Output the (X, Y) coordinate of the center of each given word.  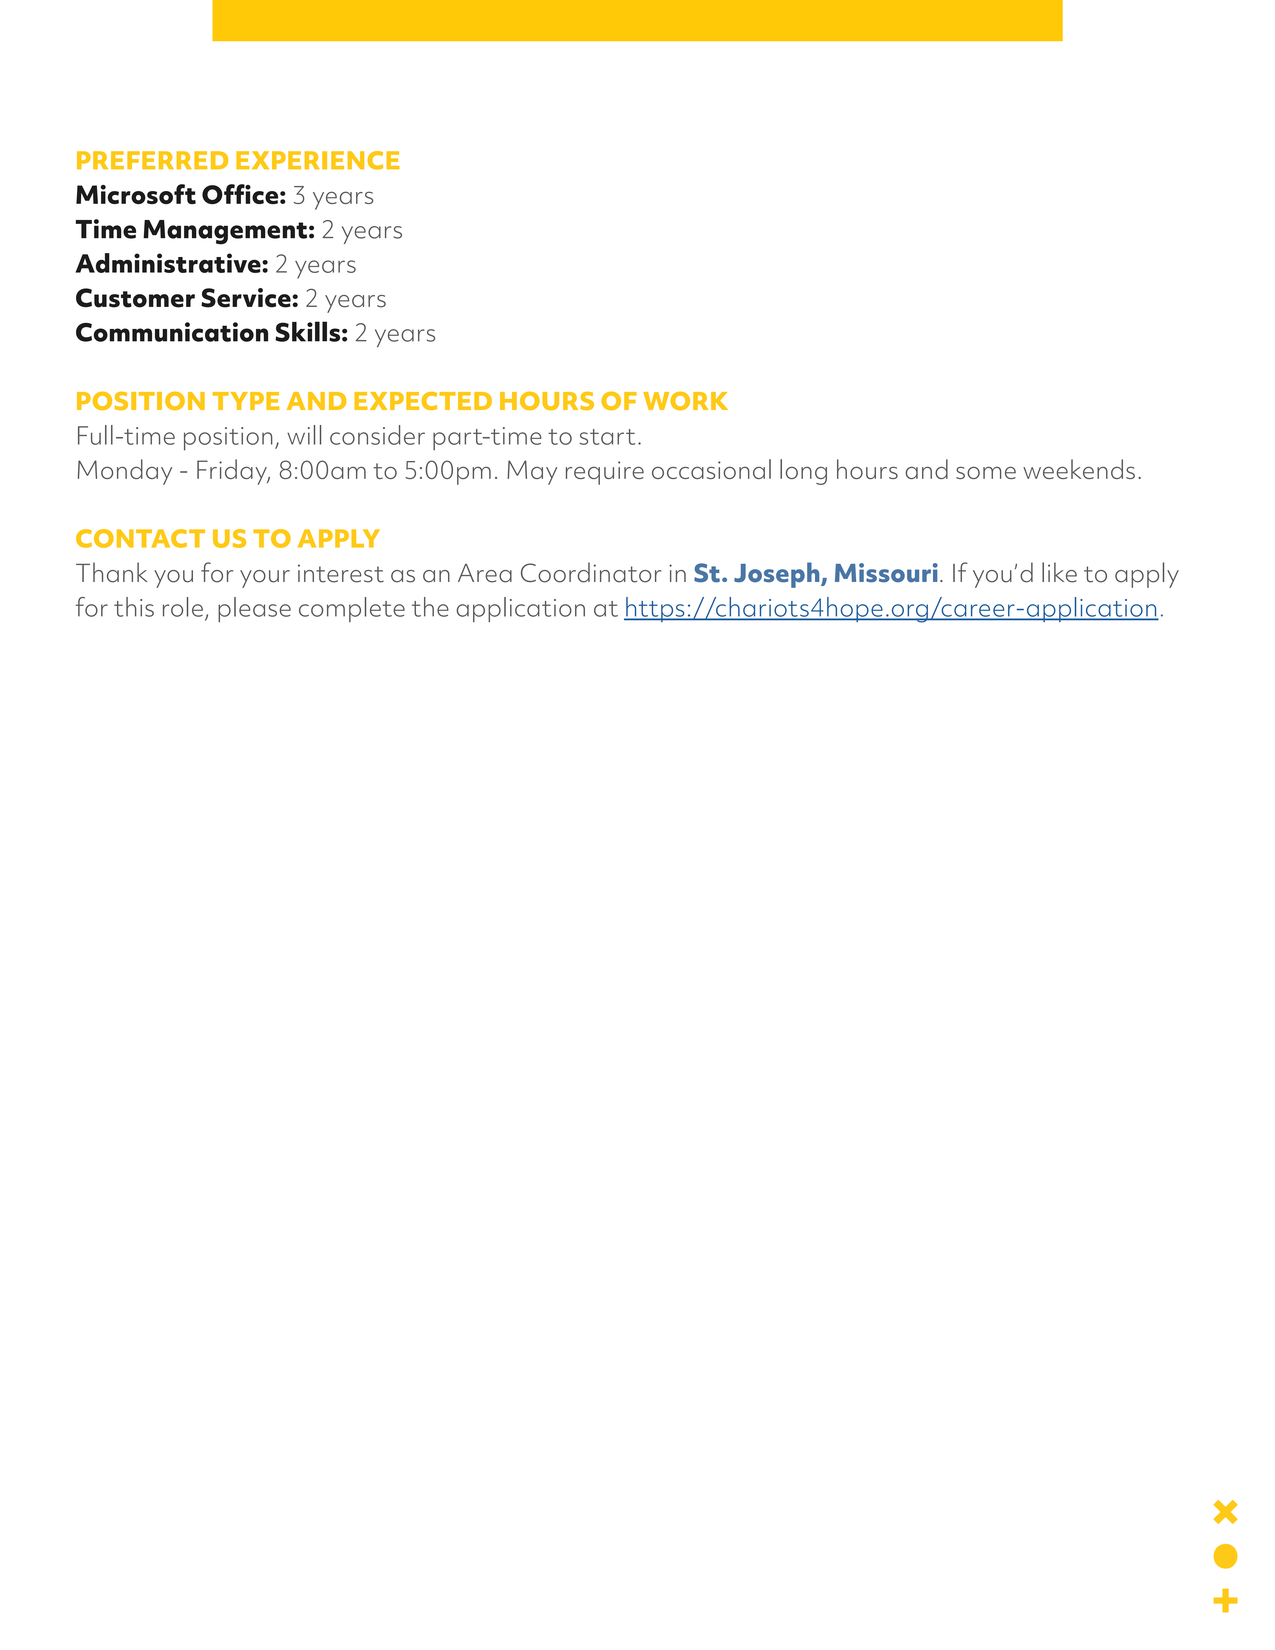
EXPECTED (423, 401)
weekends (1079, 469)
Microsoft (136, 194)
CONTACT (140, 538)
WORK (685, 400)
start (607, 437)
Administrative (169, 263)
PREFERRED (152, 160)
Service (247, 298)
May (532, 472)
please (254, 609)
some (986, 472)
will (304, 435)
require (605, 473)
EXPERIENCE (318, 160)
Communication (172, 332)
